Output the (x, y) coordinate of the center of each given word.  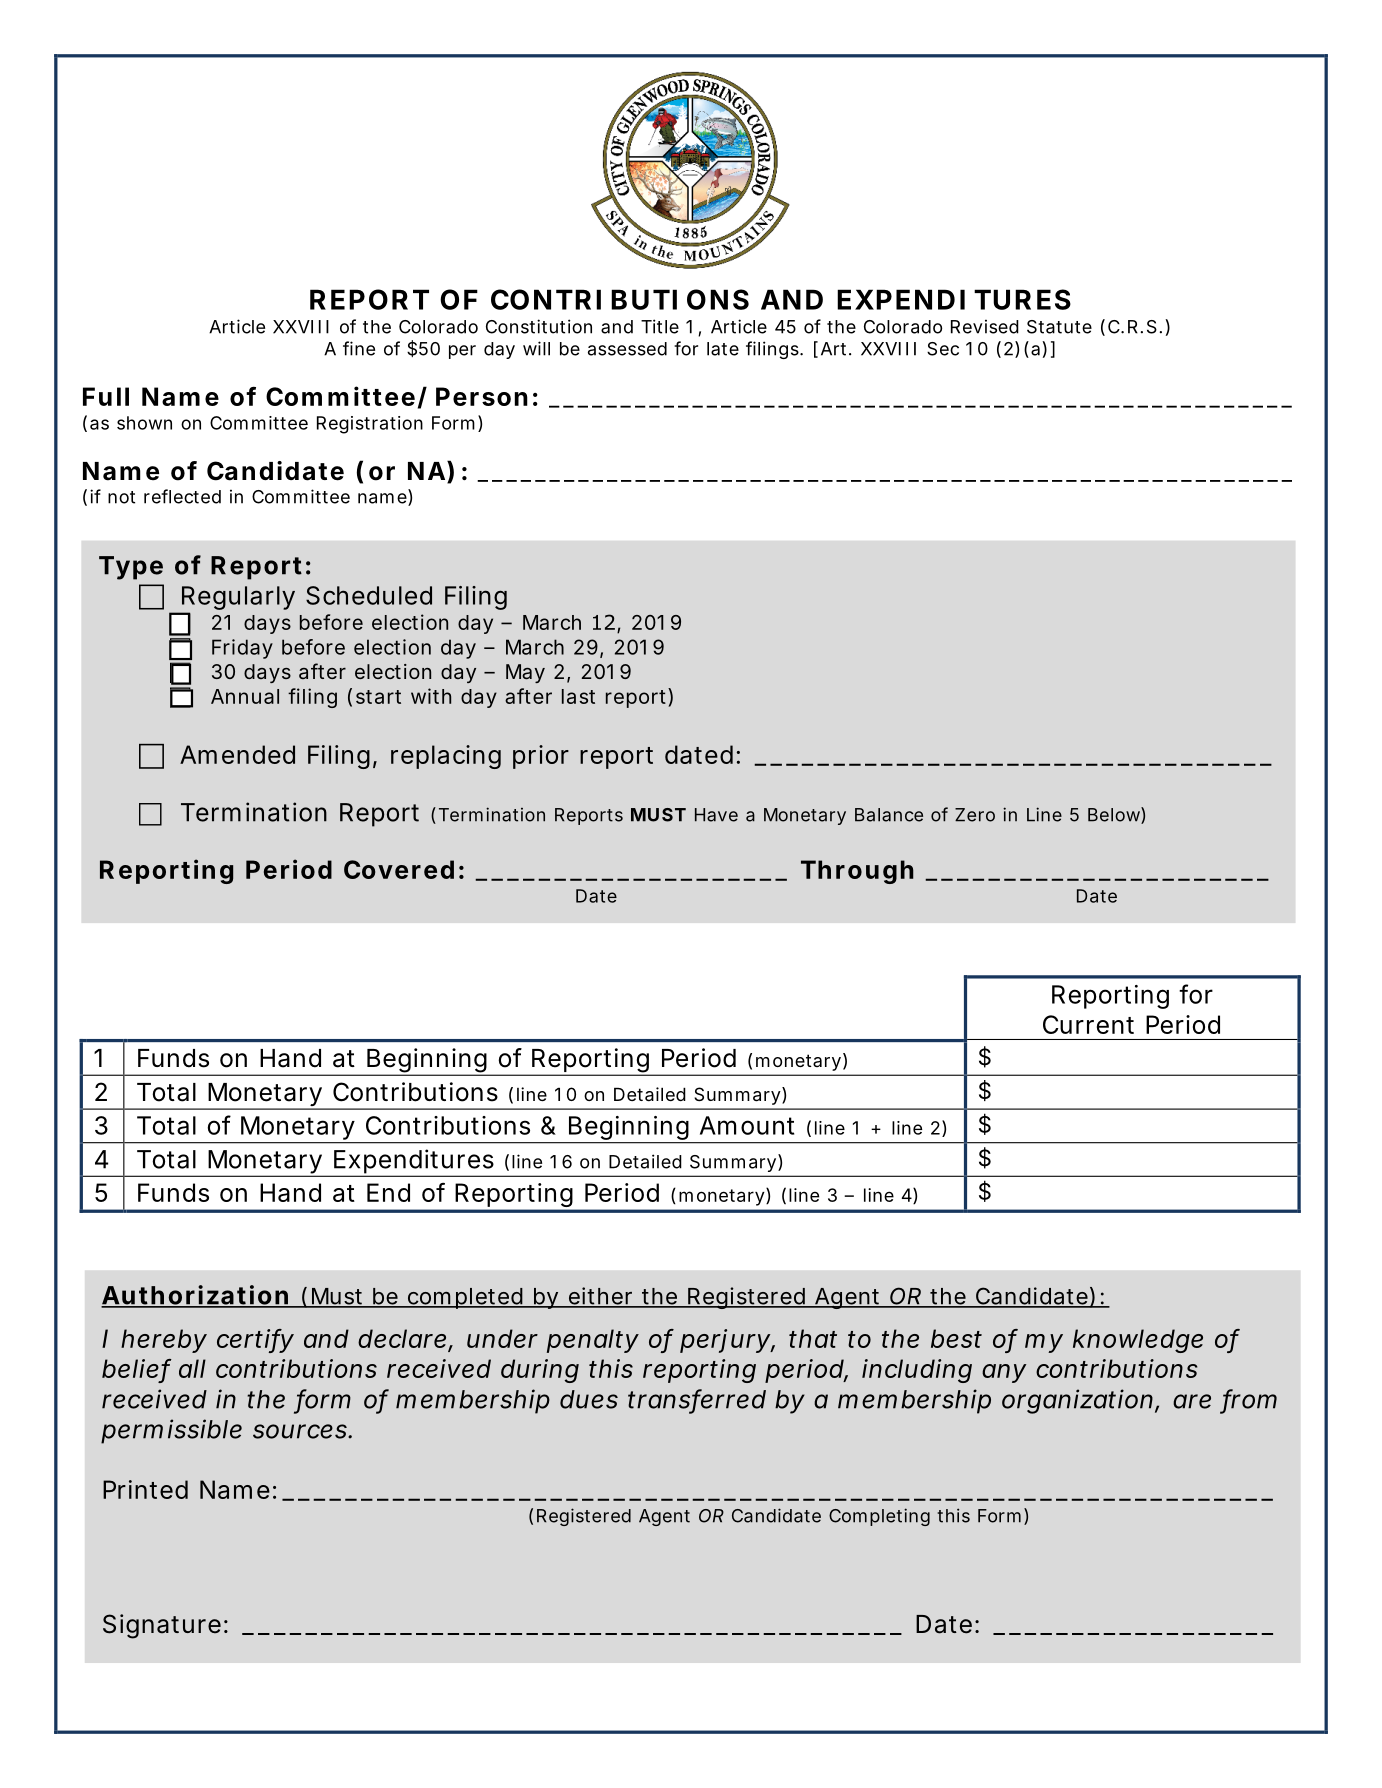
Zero (975, 815)
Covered (399, 869)
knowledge (1138, 1341)
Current (1088, 1024)
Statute (1059, 327)
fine (359, 348)
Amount (747, 1125)
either (600, 1297)
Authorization (195, 1296)
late (723, 349)
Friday (242, 649)
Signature (162, 1626)
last (578, 696)
